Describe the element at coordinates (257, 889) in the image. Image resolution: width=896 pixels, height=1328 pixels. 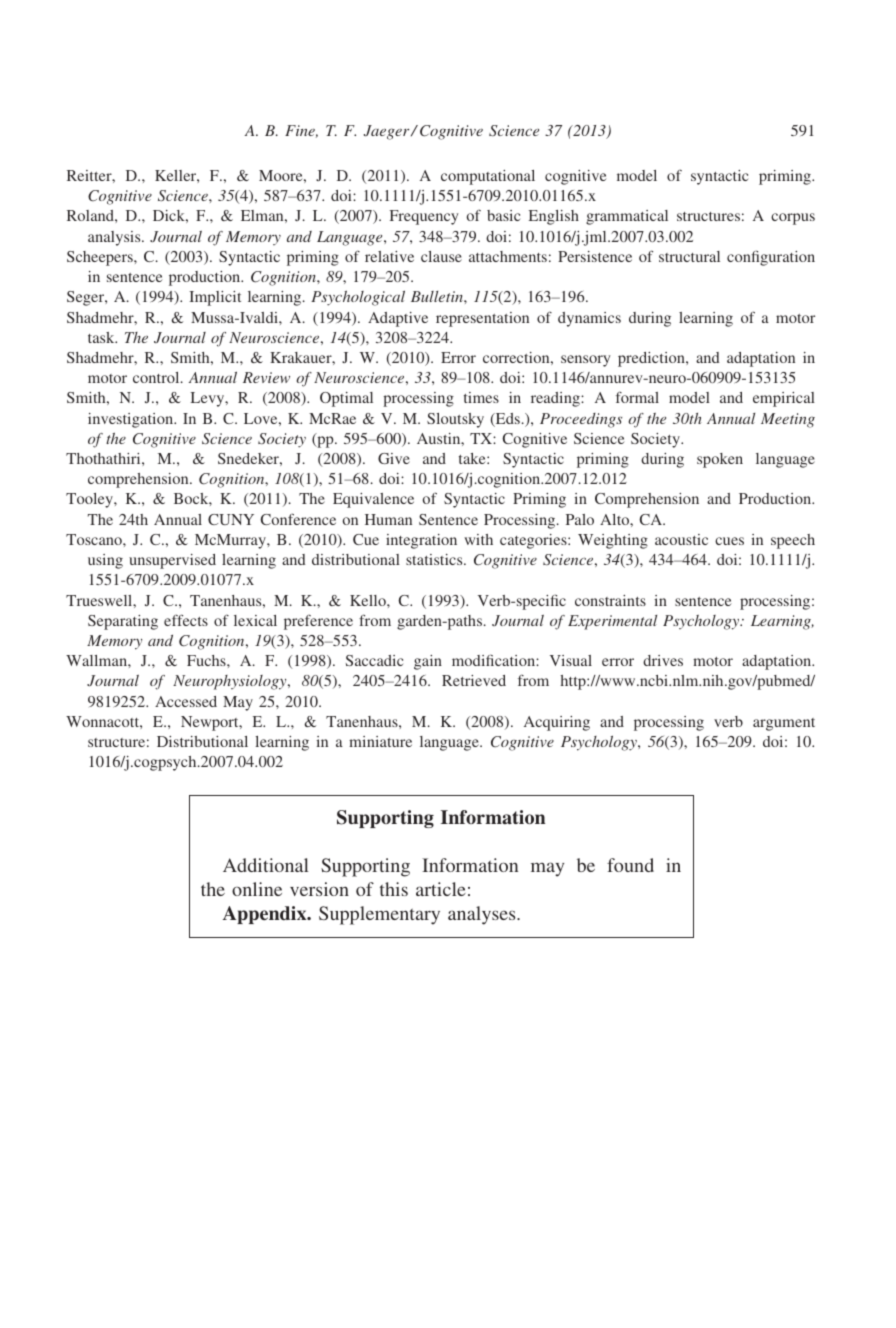
I see `online` at that location.
